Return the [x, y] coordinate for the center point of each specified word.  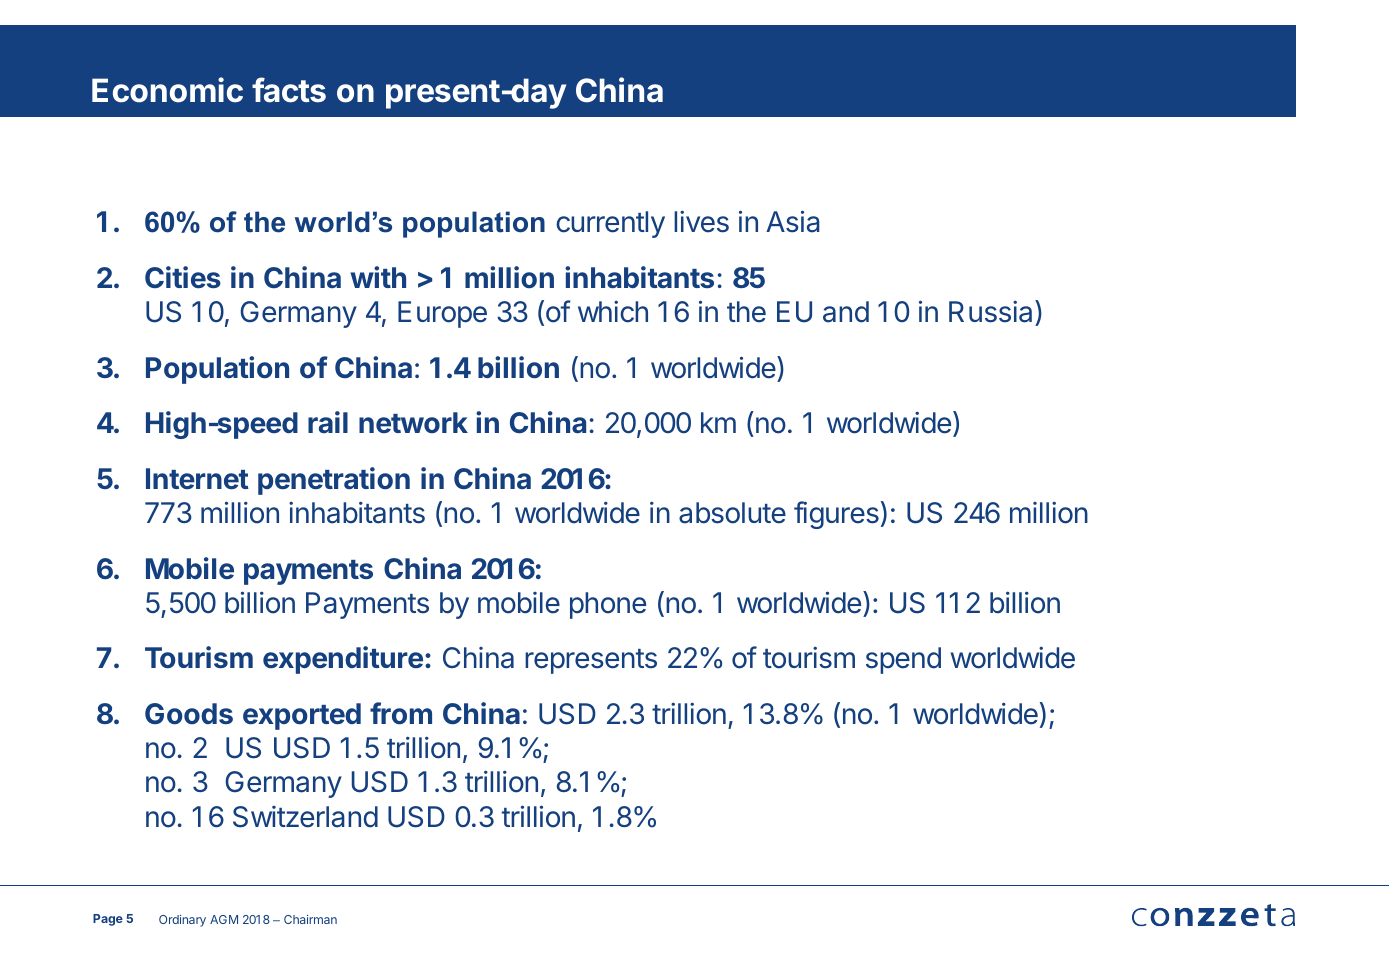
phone [608, 605]
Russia [992, 311]
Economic [167, 90]
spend [903, 660]
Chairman [310, 919]
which [613, 312]
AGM [224, 919]
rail [328, 422]
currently [610, 224]
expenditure [343, 660]
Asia [793, 221]
